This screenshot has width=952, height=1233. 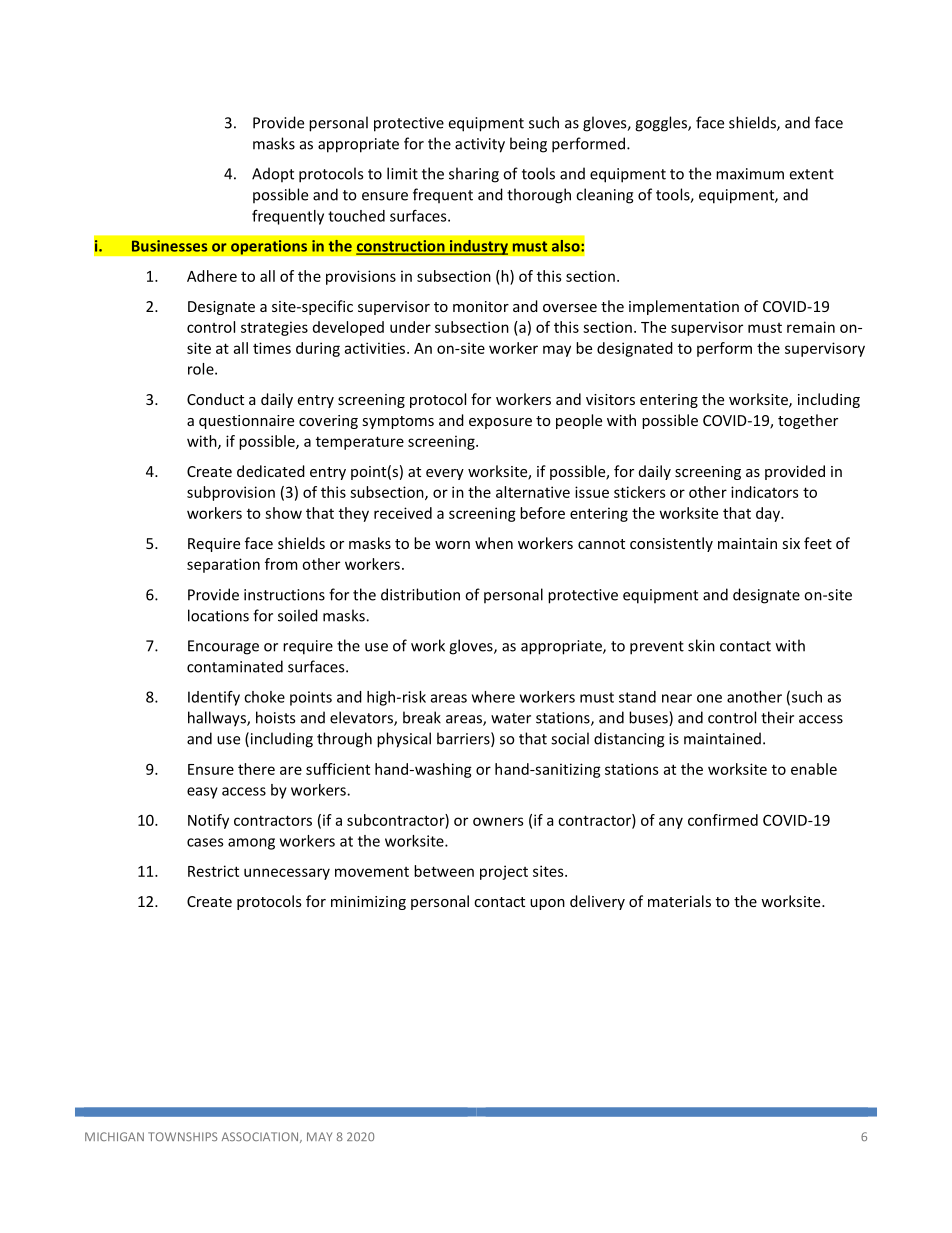 I want to click on Adopt, so click(x=273, y=174).
